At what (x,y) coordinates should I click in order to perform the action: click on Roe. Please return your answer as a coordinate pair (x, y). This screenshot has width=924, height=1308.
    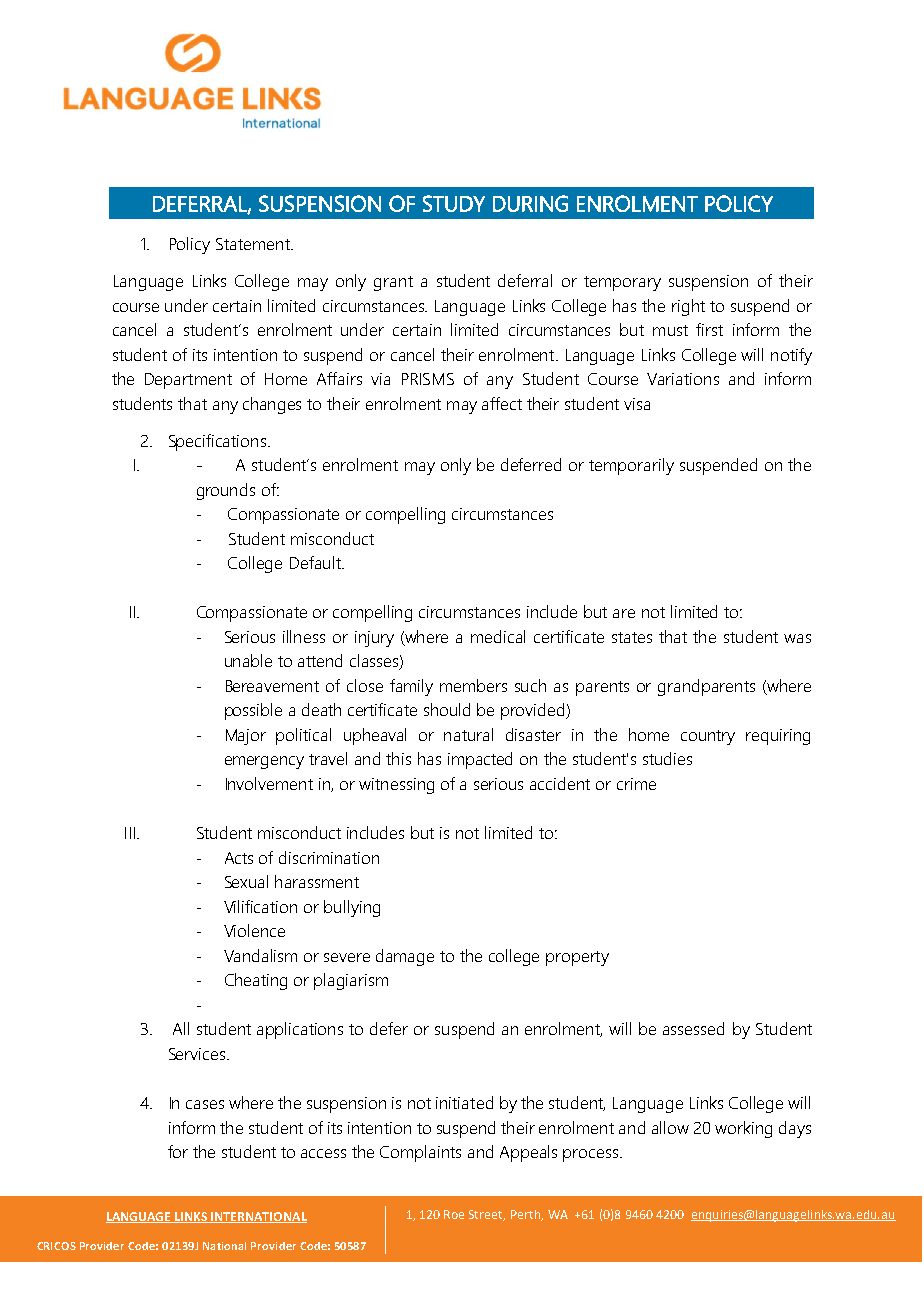
    Looking at the image, I should click on (454, 1214).
